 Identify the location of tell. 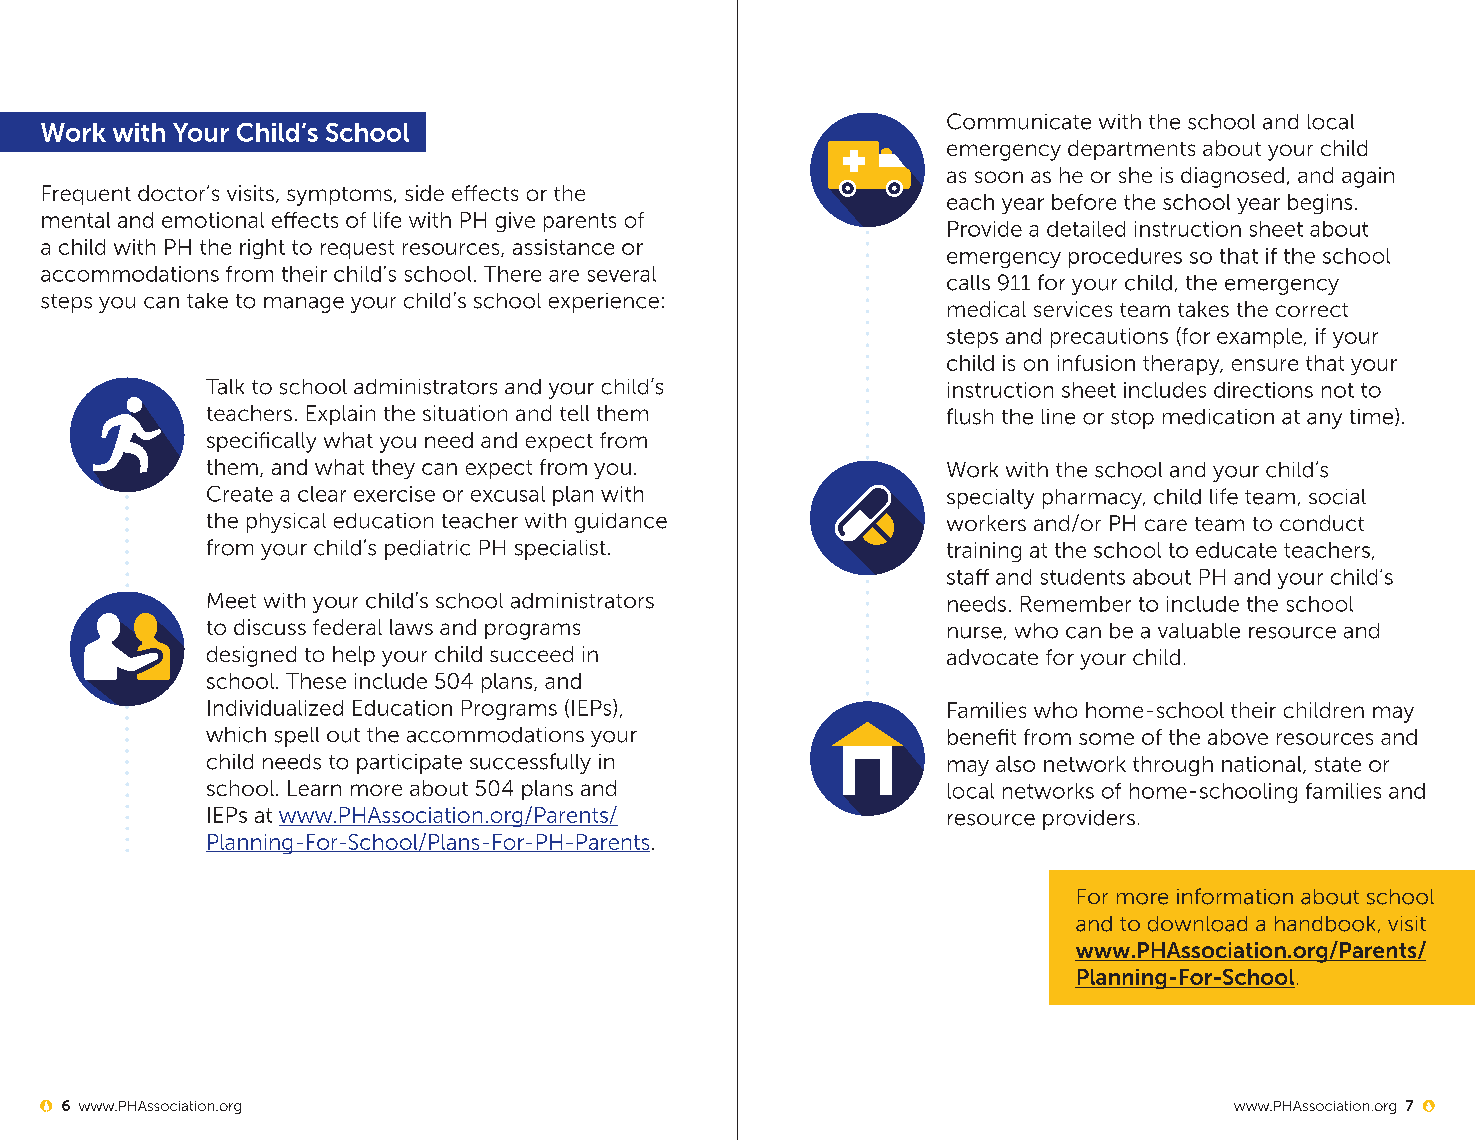
(574, 413).
